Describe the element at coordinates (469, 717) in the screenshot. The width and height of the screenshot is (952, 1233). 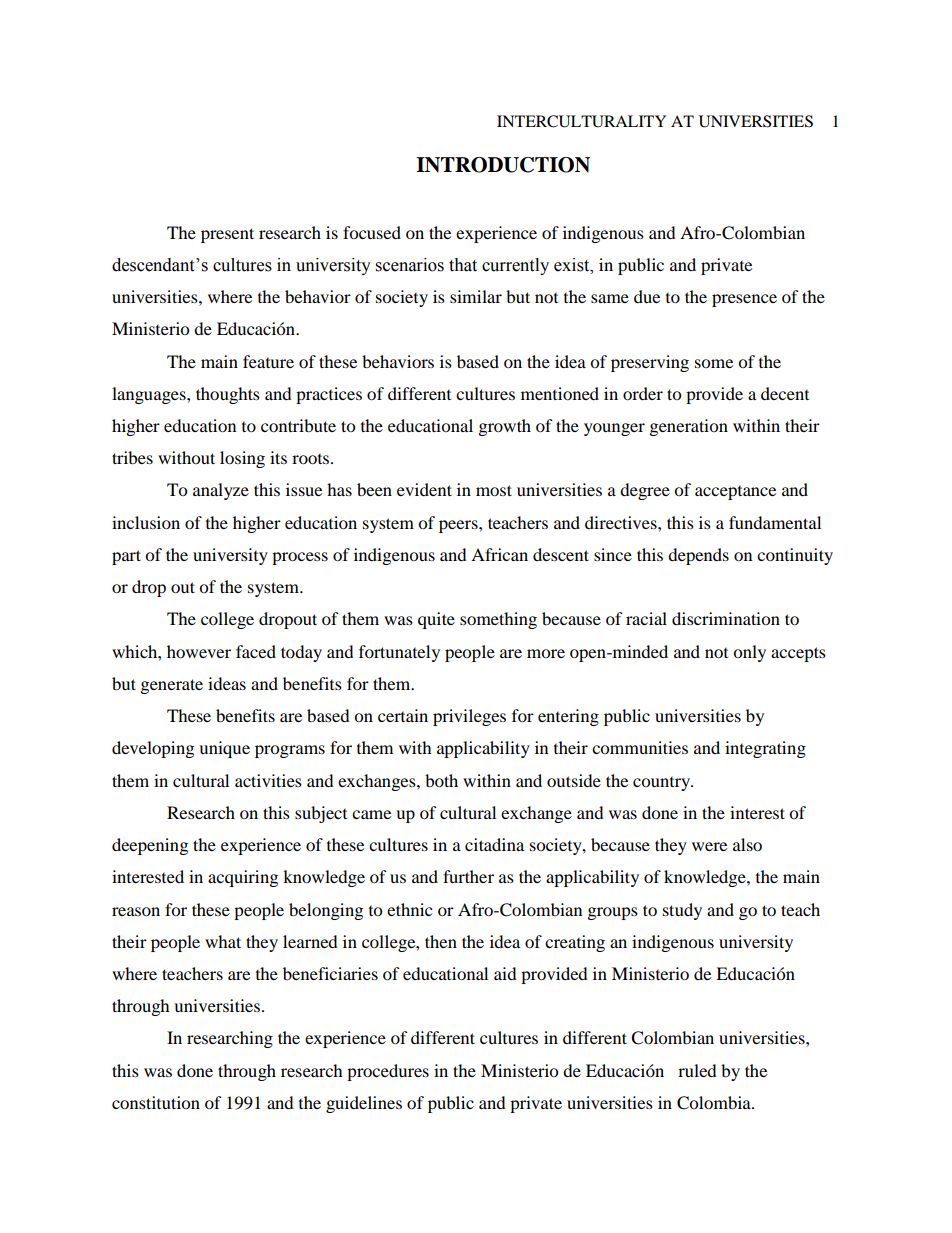
I see `privileges` at that location.
